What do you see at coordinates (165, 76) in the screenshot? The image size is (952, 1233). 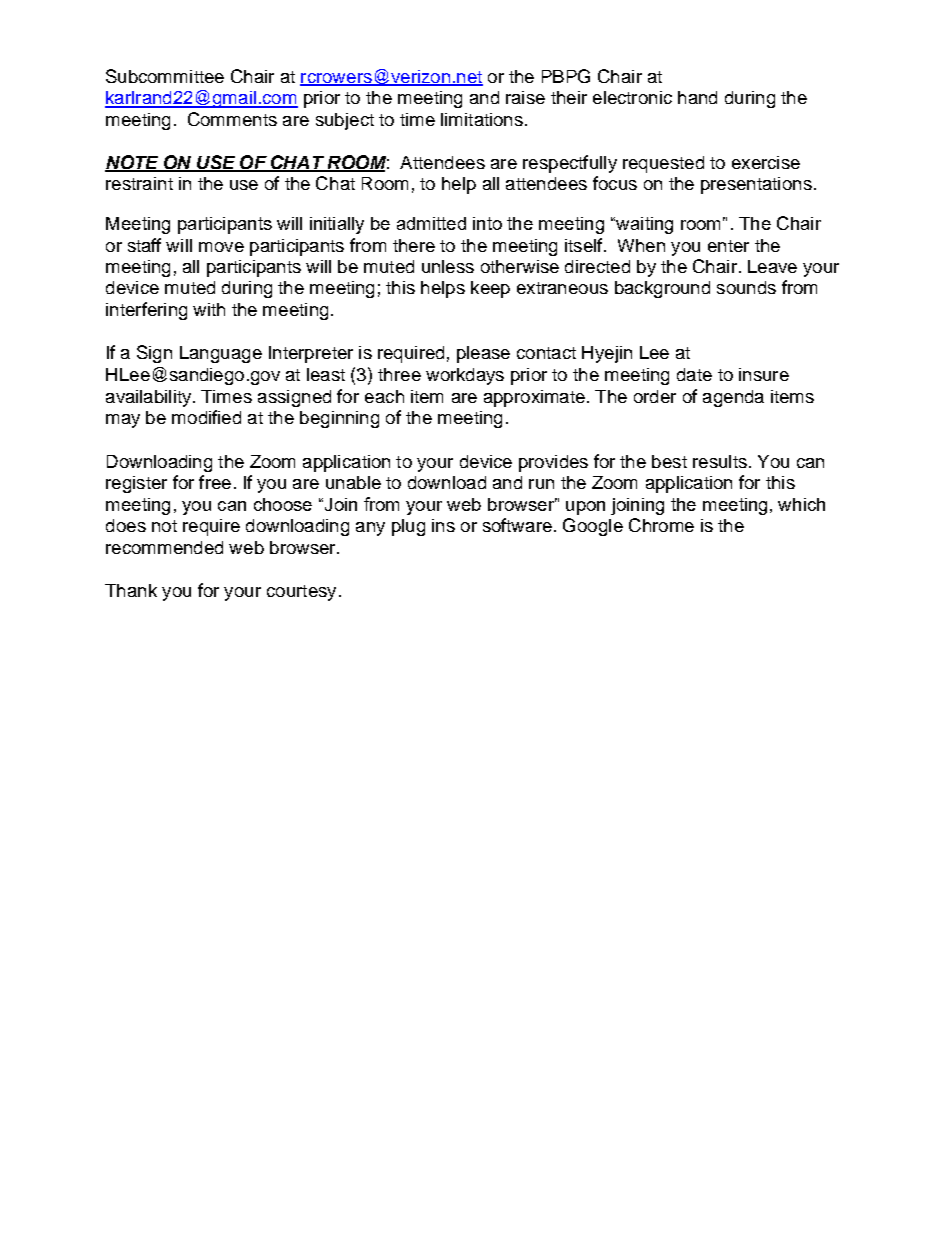 I see `Subcommittee` at bounding box center [165, 76].
